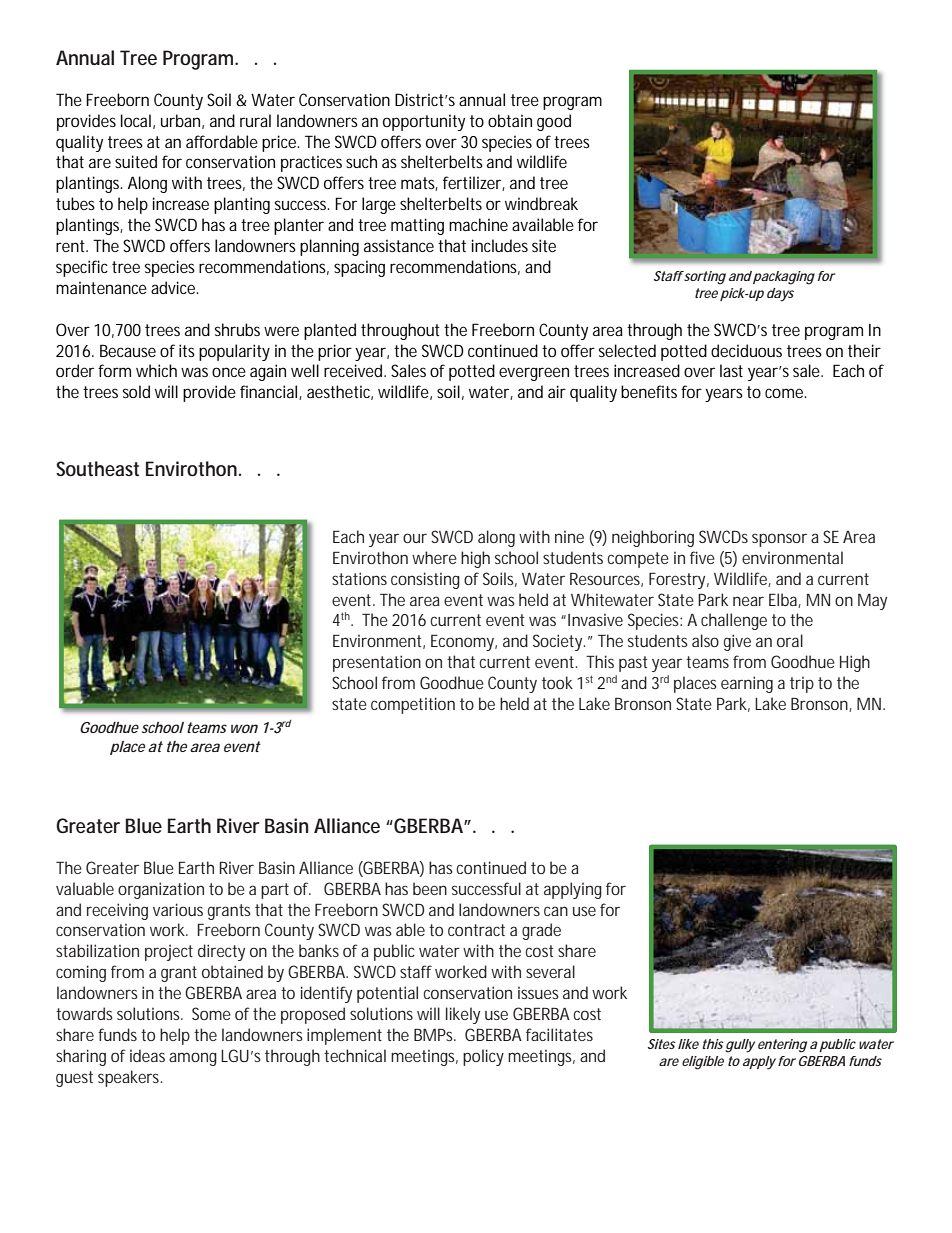  What do you see at coordinates (784, 600) in the screenshot?
I see `Elba` at bounding box center [784, 600].
